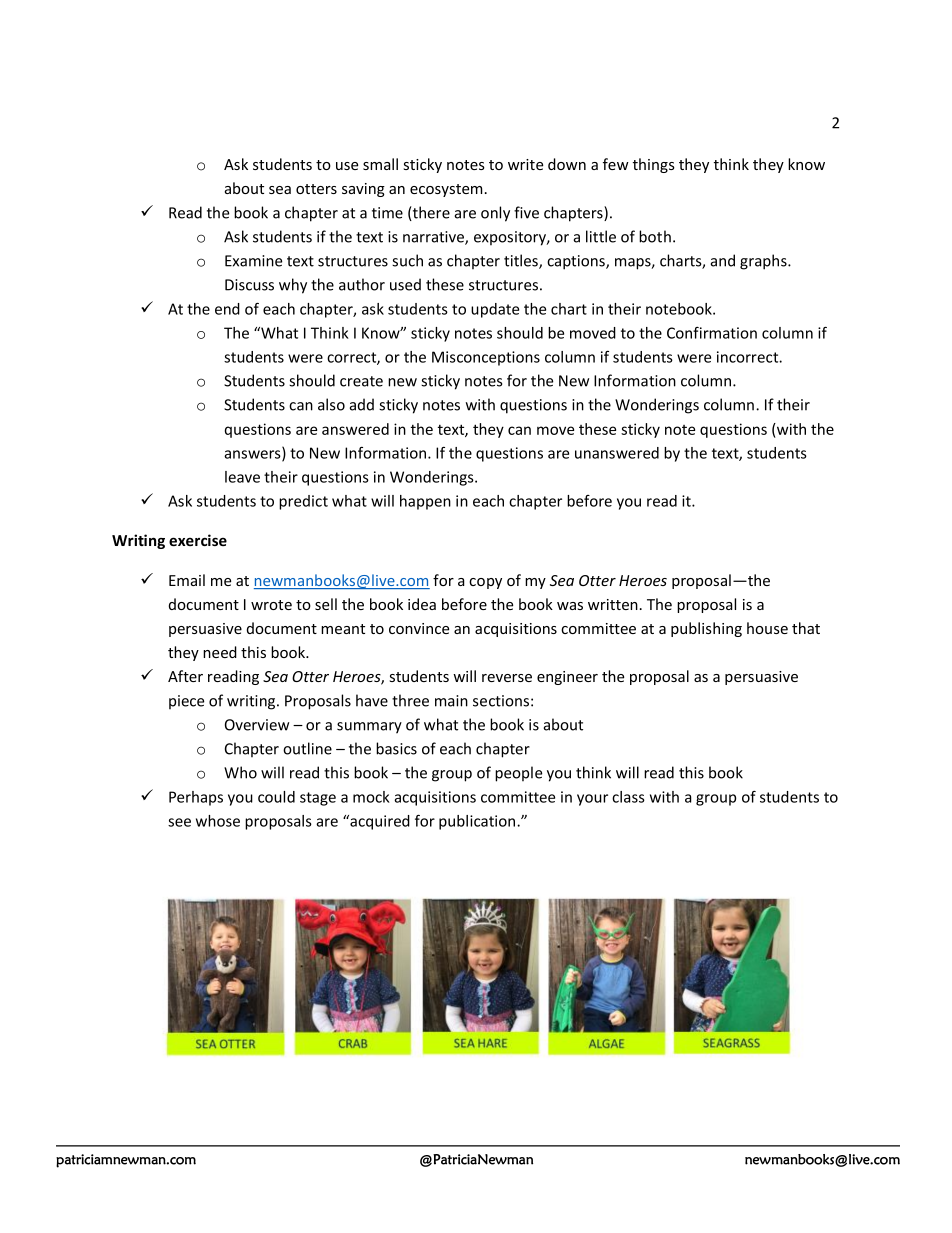 The height and width of the page is (1233, 952). I want to click on class, so click(628, 797).
